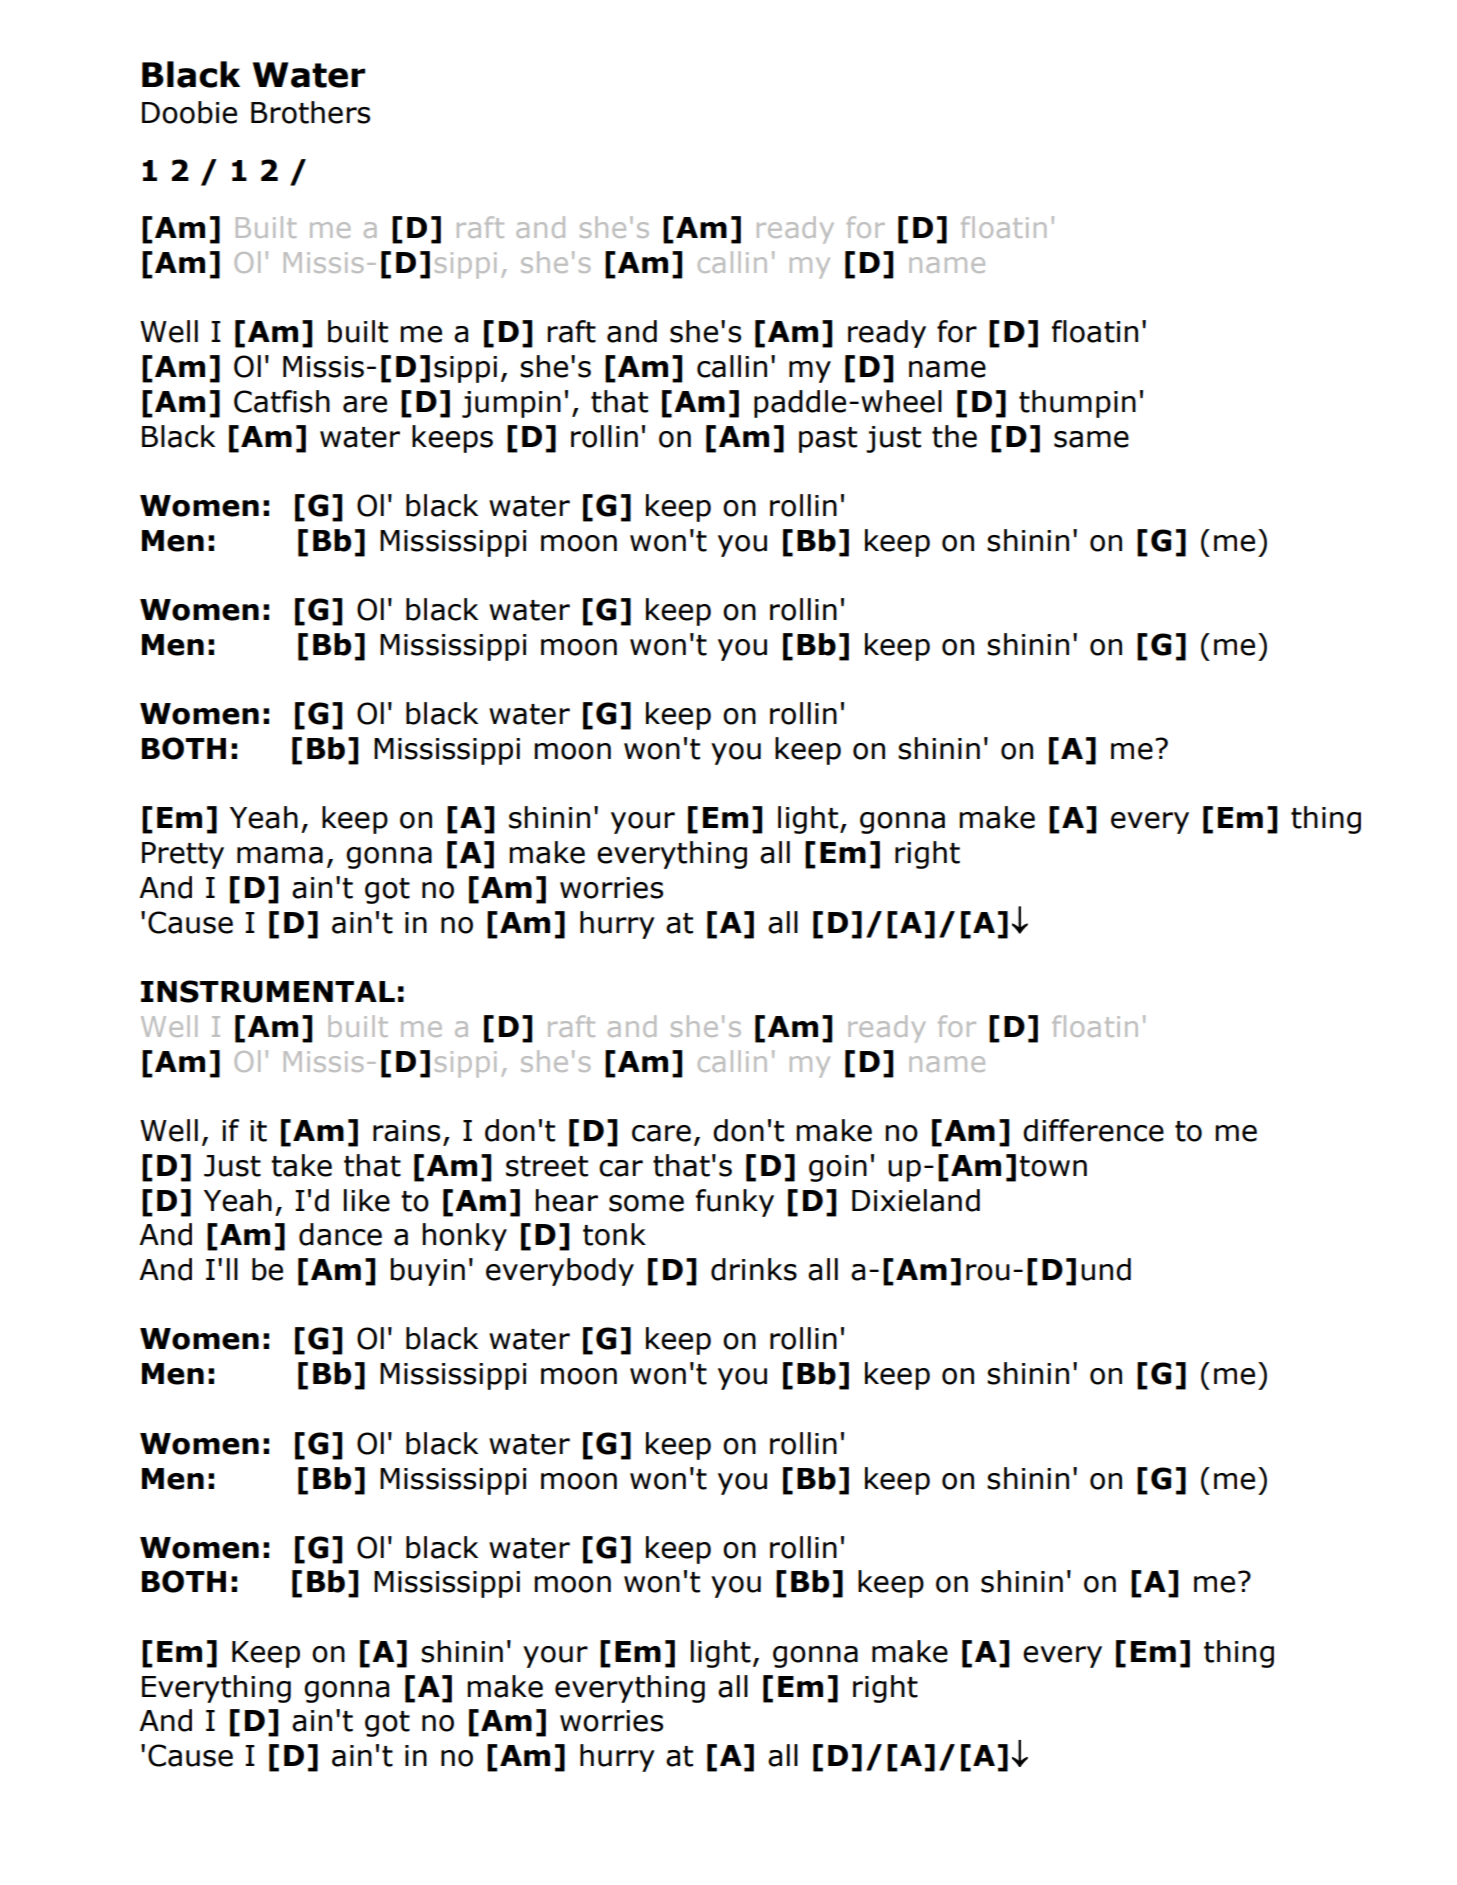 This screenshot has height=1885, width=1457. Describe the element at coordinates (828, 440) in the screenshot. I see `past` at that location.
